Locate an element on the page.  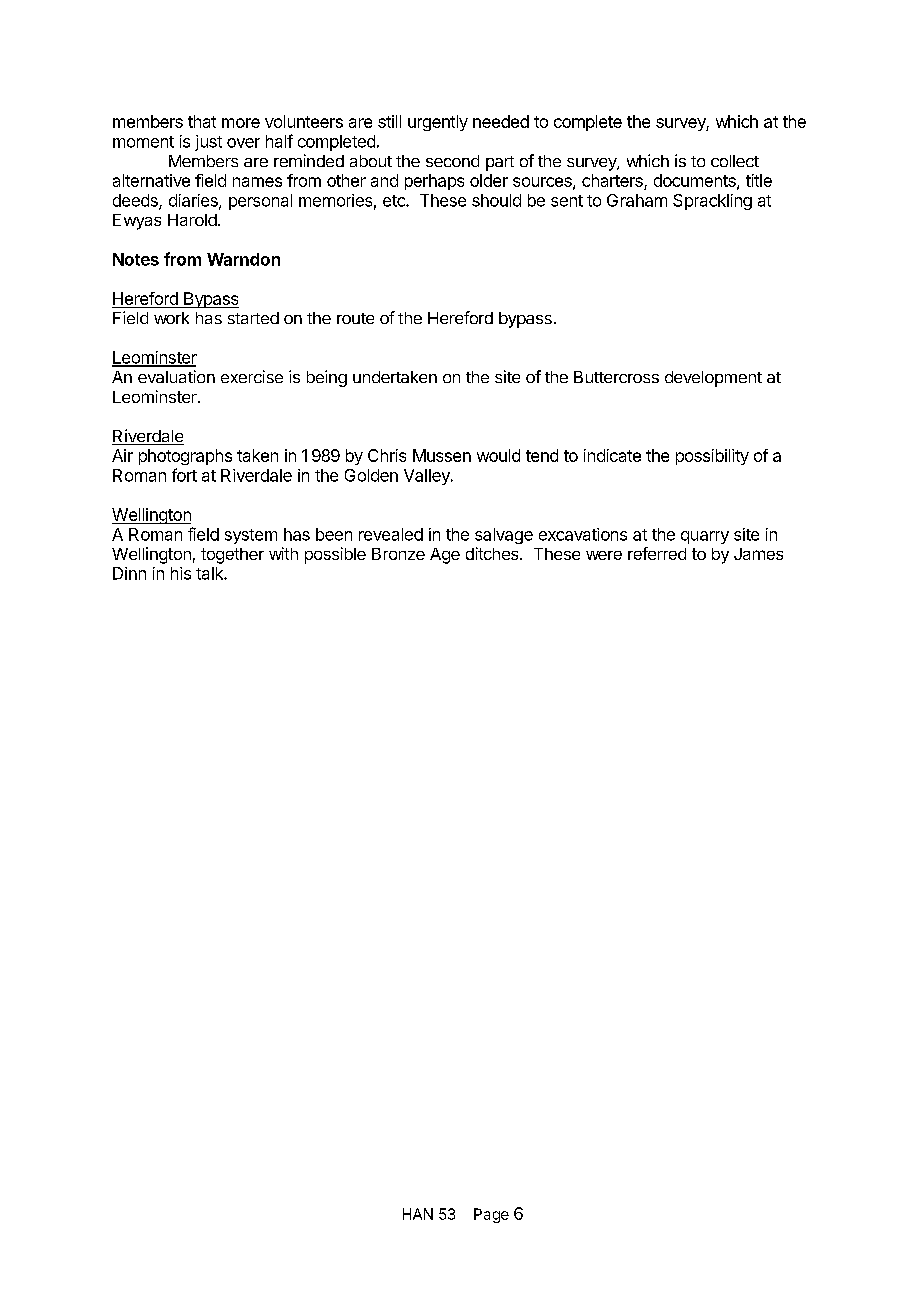
just is located at coordinates (208, 143).
